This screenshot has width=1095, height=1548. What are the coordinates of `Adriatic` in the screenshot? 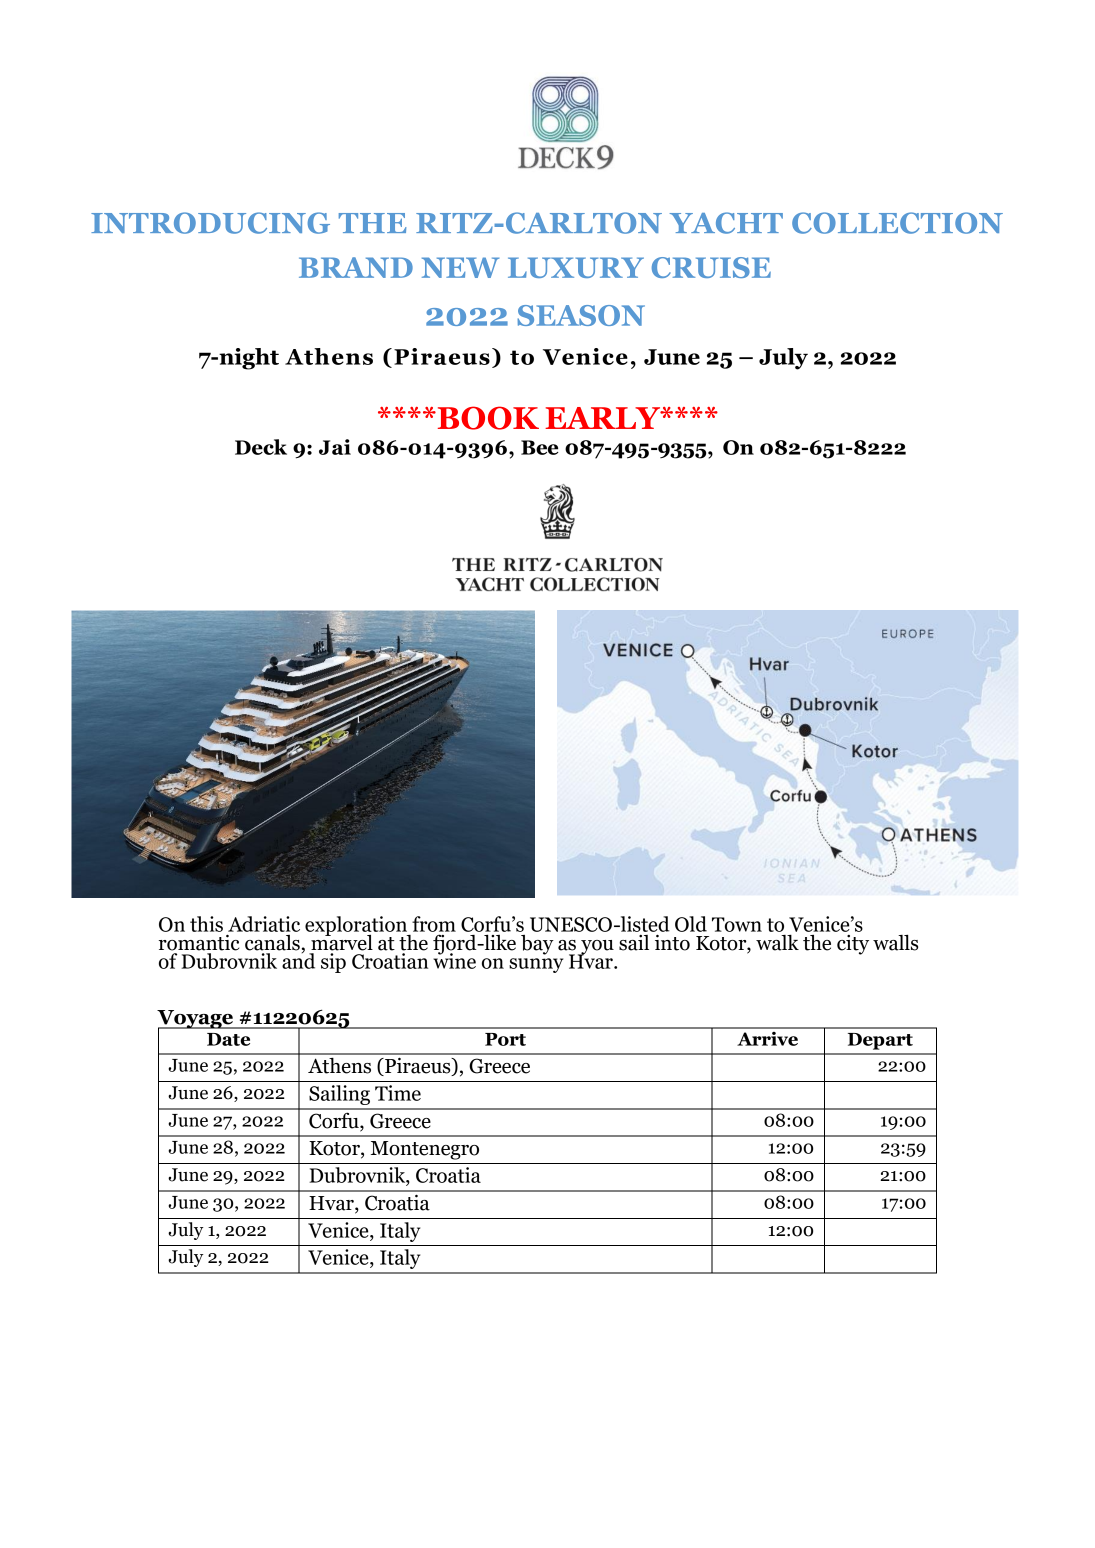 It's located at (264, 924).
